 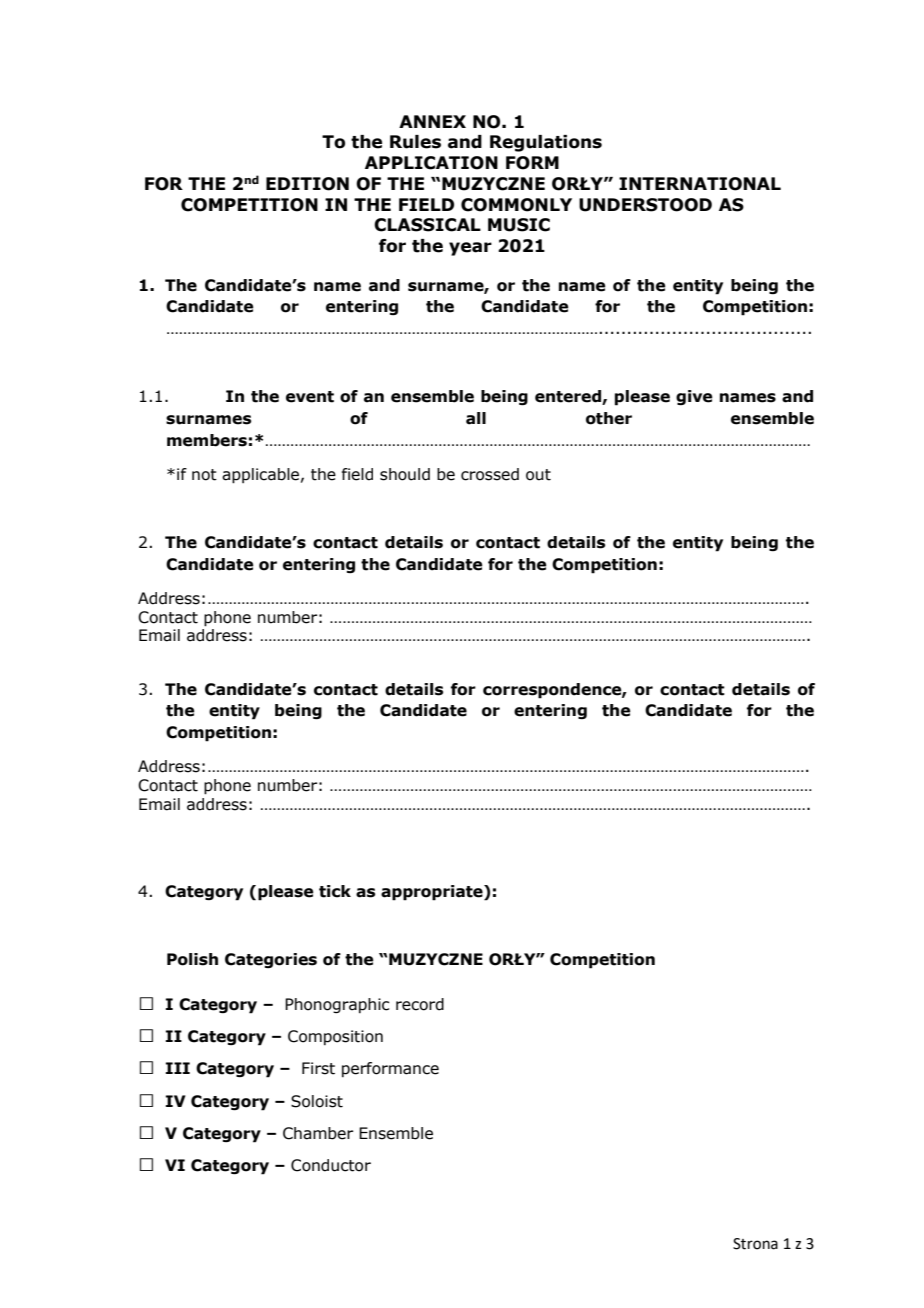 What do you see at coordinates (433, 893) in the screenshot?
I see `appropriate` at bounding box center [433, 893].
